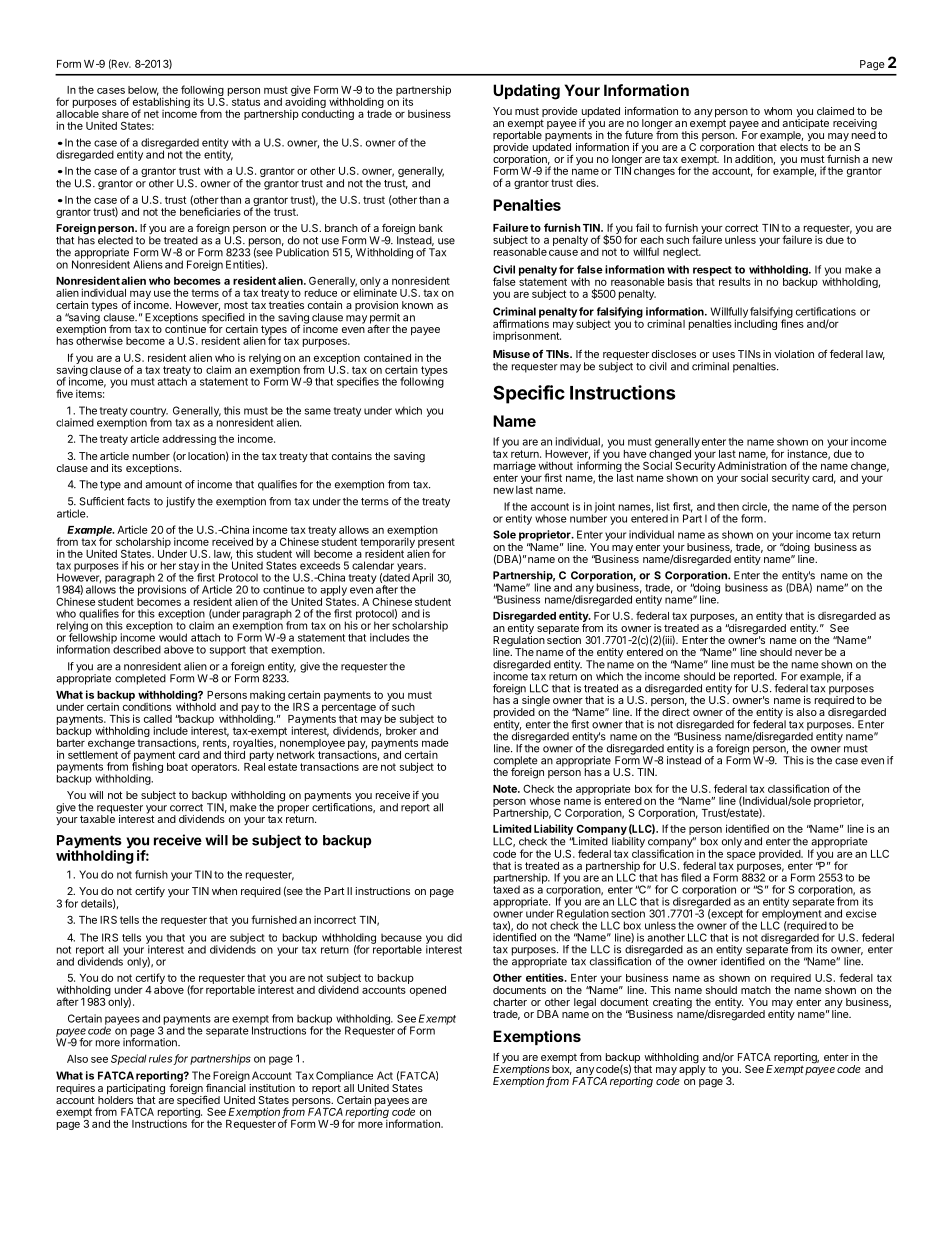 This screenshot has width=952, height=1233. I want to click on rules, so click(162, 1059).
